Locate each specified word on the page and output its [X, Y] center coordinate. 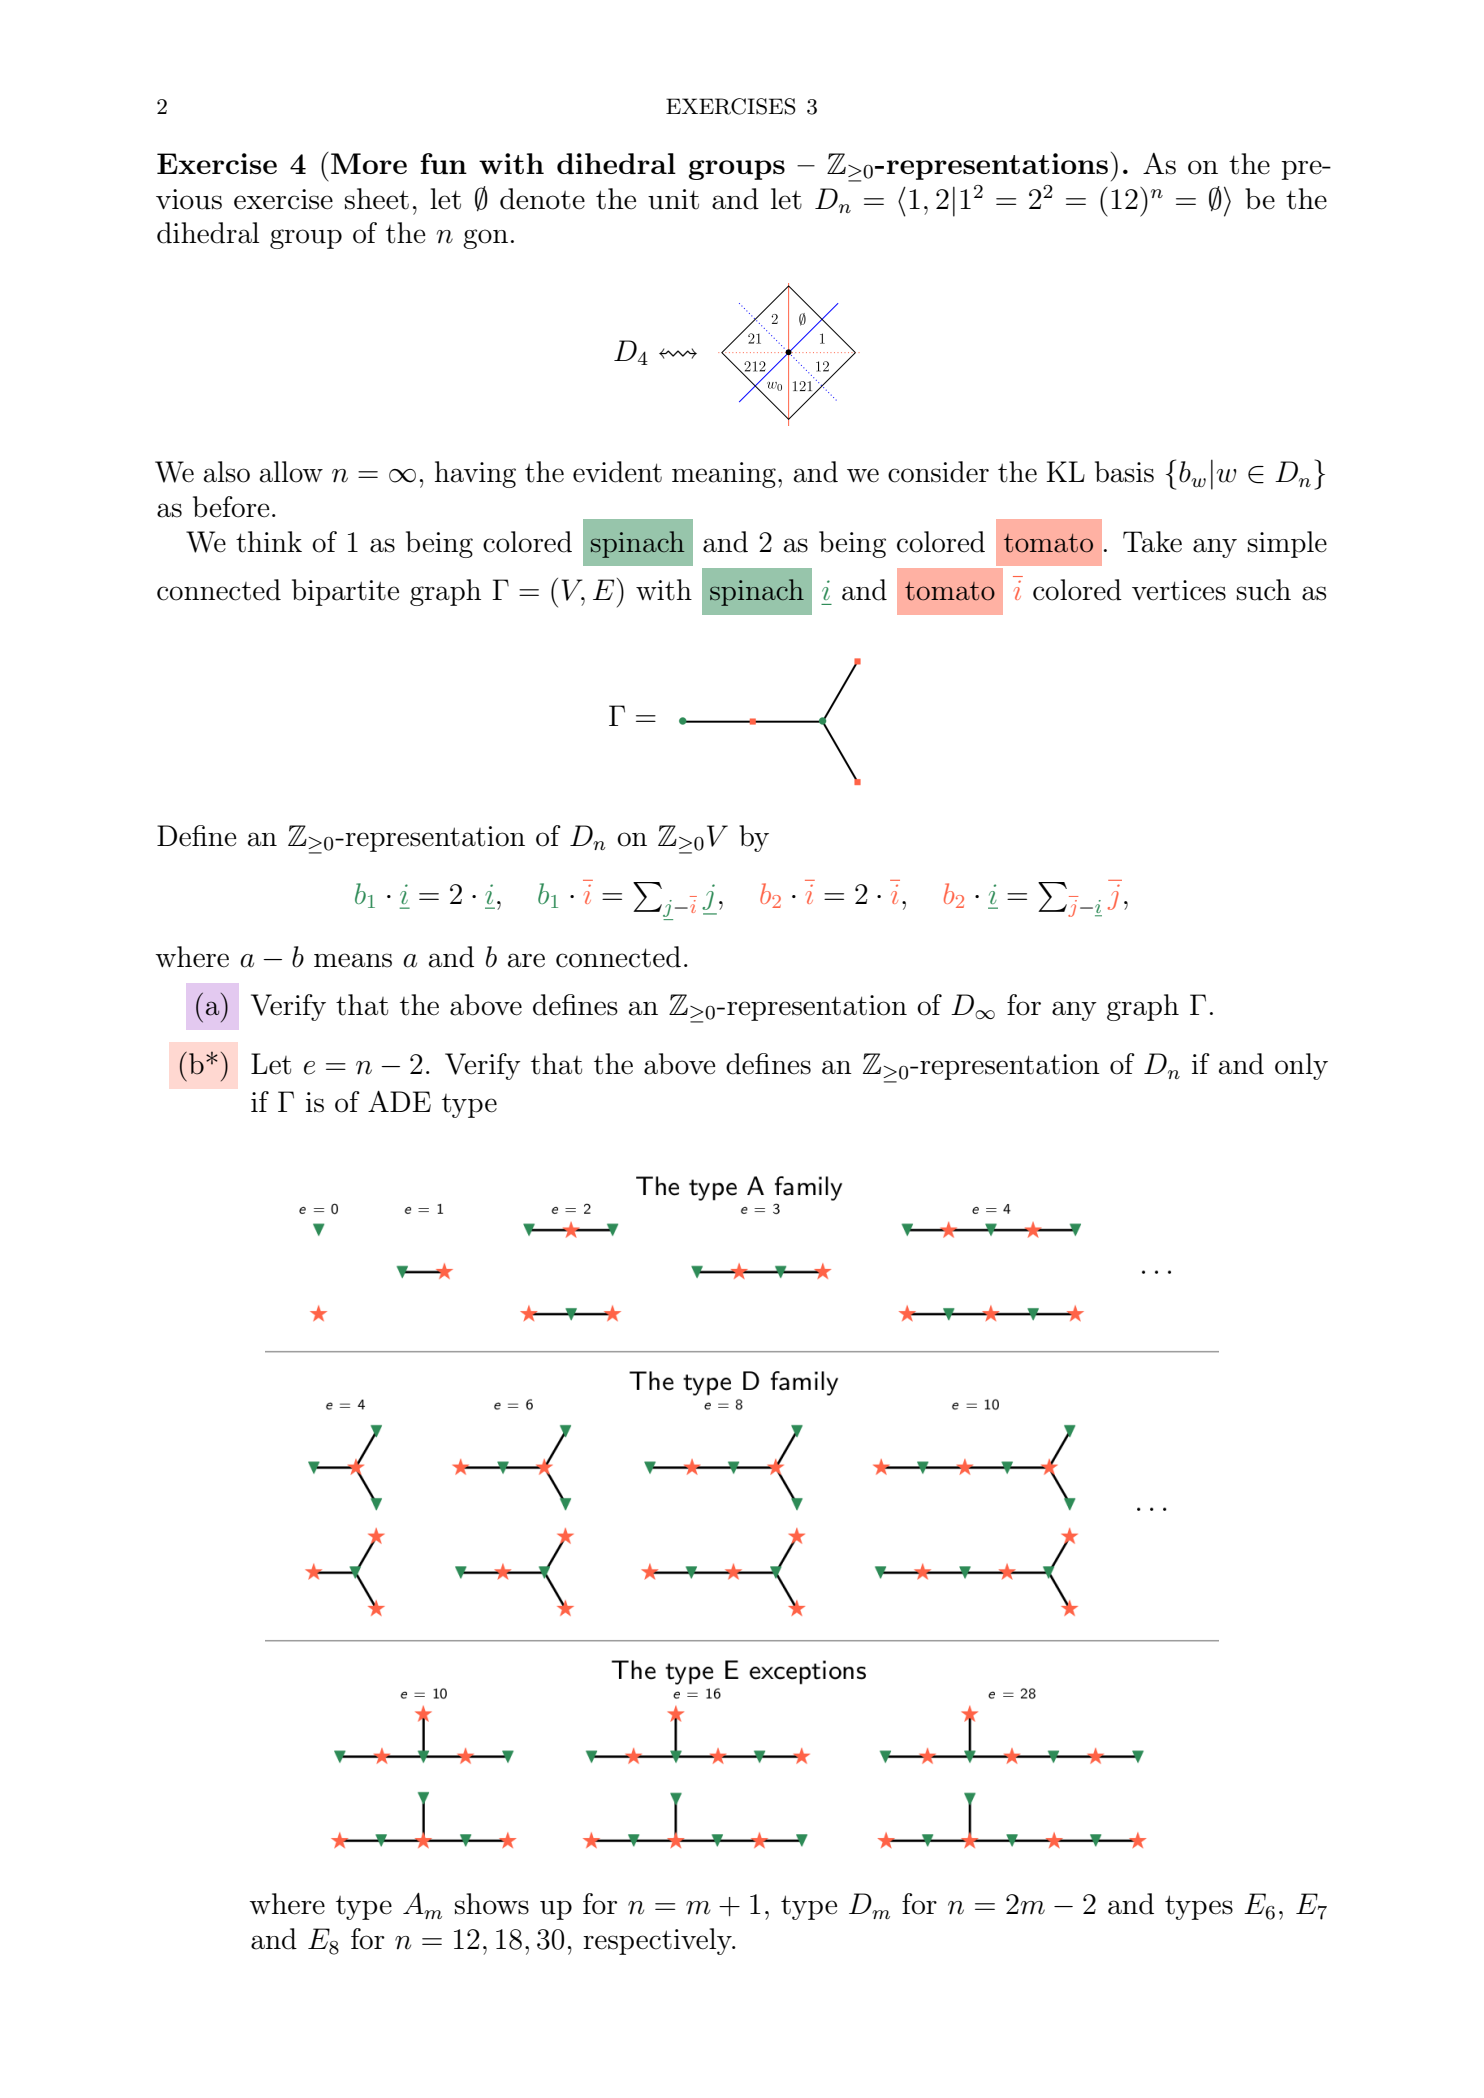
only [1301, 1066]
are [526, 960]
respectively [658, 1941]
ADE [399, 1101]
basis [1124, 472]
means [353, 960]
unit [673, 199]
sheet [377, 199]
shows [492, 1904]
